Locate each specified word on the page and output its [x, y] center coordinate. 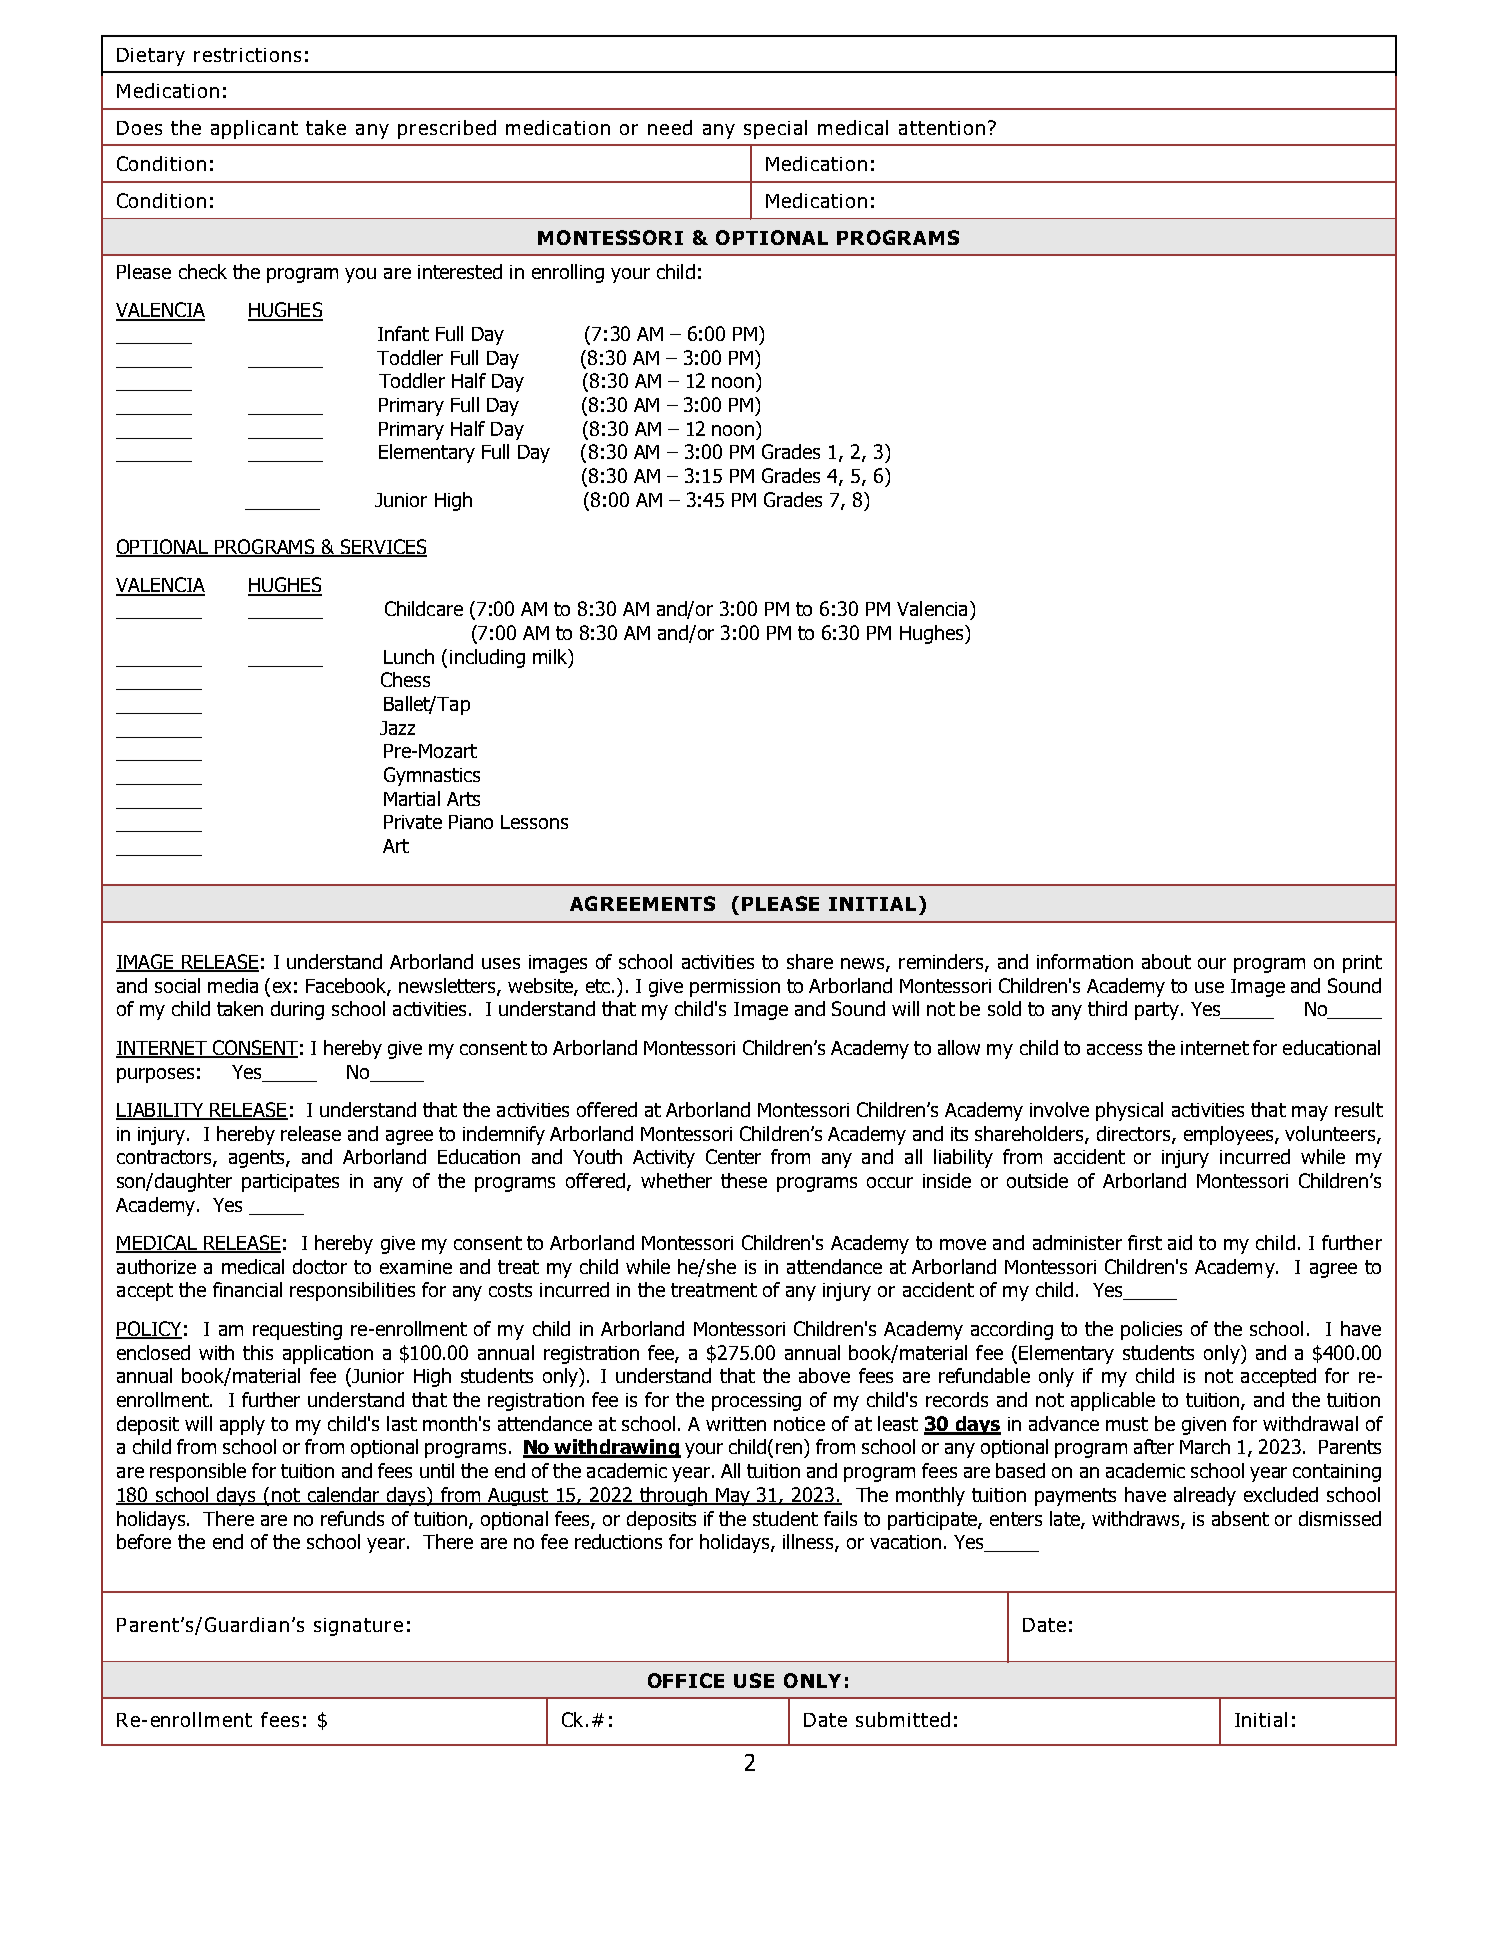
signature [358, 1627]
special [775, 129]
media [233, 985]
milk [551, 656]
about [1166, 961]
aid [1180, 1242]
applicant [254, 129]
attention [942, 128]
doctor [320, 1266]
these [744, 1180]
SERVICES [383, 548]
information [1085, 961]
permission [735, 988]
